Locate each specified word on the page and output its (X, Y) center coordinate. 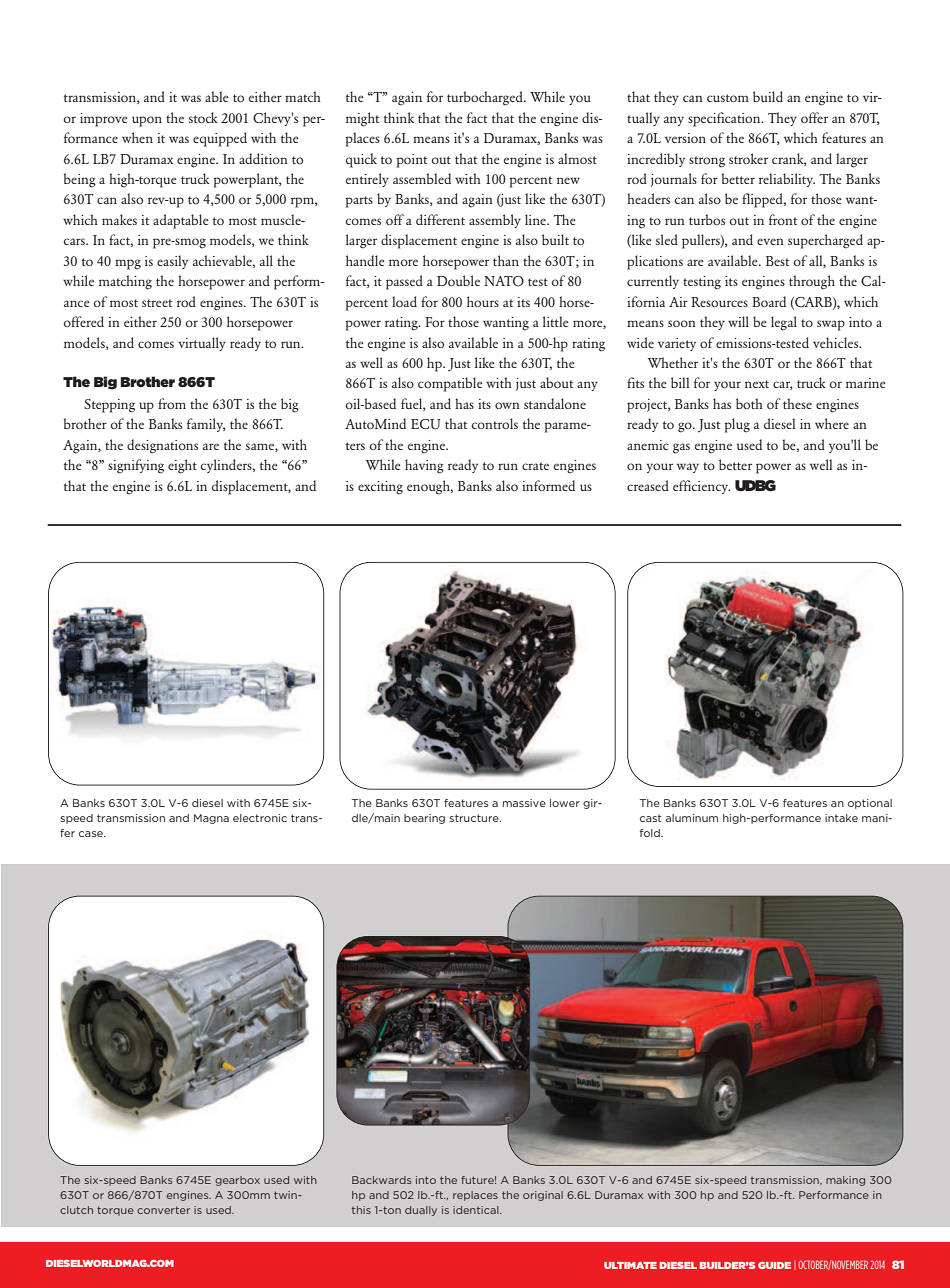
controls (495, 423)
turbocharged (486, 98)
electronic (260, 818)
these (797, 403)
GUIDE (774, 1265)
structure (475, 818)
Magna (211, 819)
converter (163, 1210)
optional (870, 804)
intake (841, 818)
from (172, 403)
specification (725, 119)
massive (524, 803)
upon (147, 121)
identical (477, 1210)
